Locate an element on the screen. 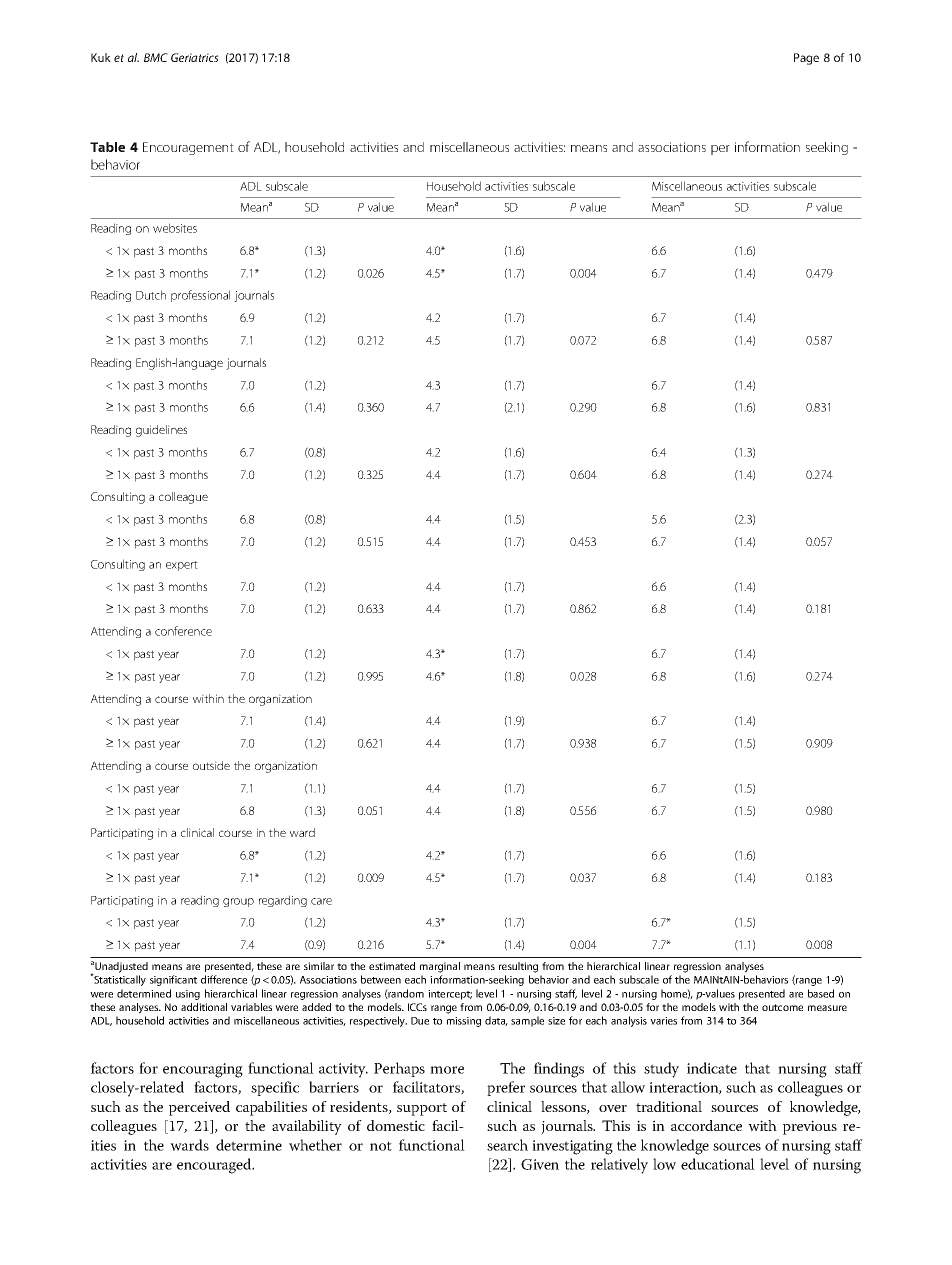 This screenshot has height=1265, width=952. Page is located at coordinates (806, 59).
